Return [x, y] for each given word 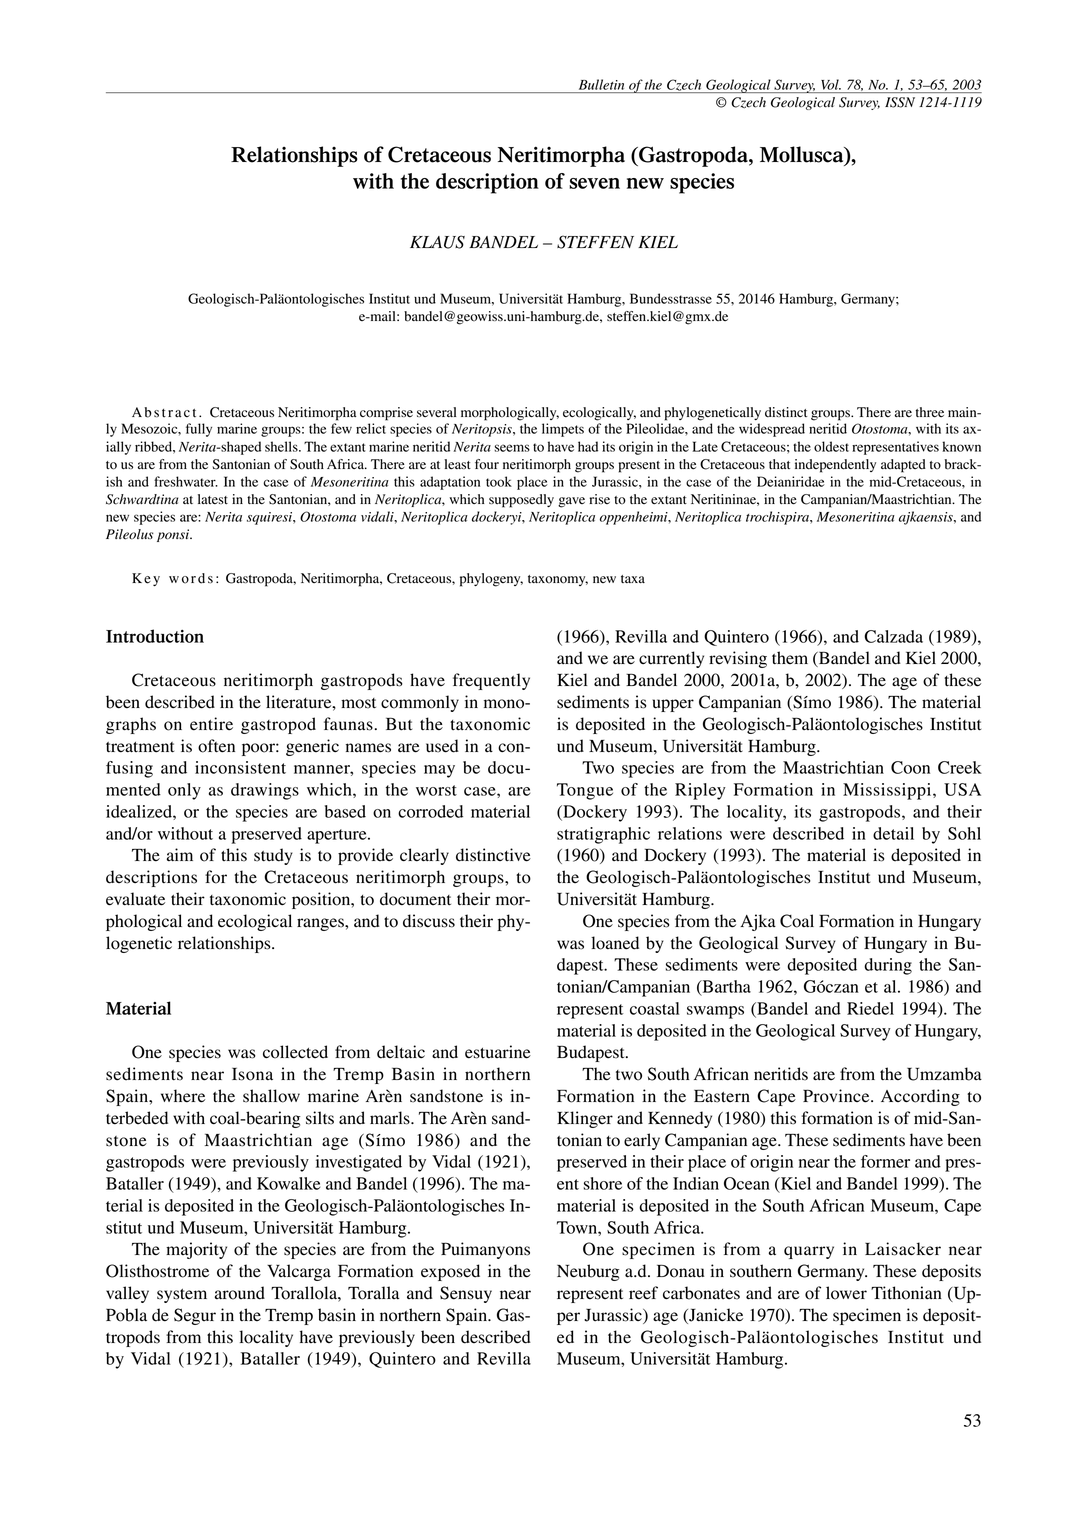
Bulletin [601, 84]
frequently [491, 681]
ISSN [900, 102]
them [790, 657]
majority [196, 1250]
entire [211, 724]
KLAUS [437, 242]
